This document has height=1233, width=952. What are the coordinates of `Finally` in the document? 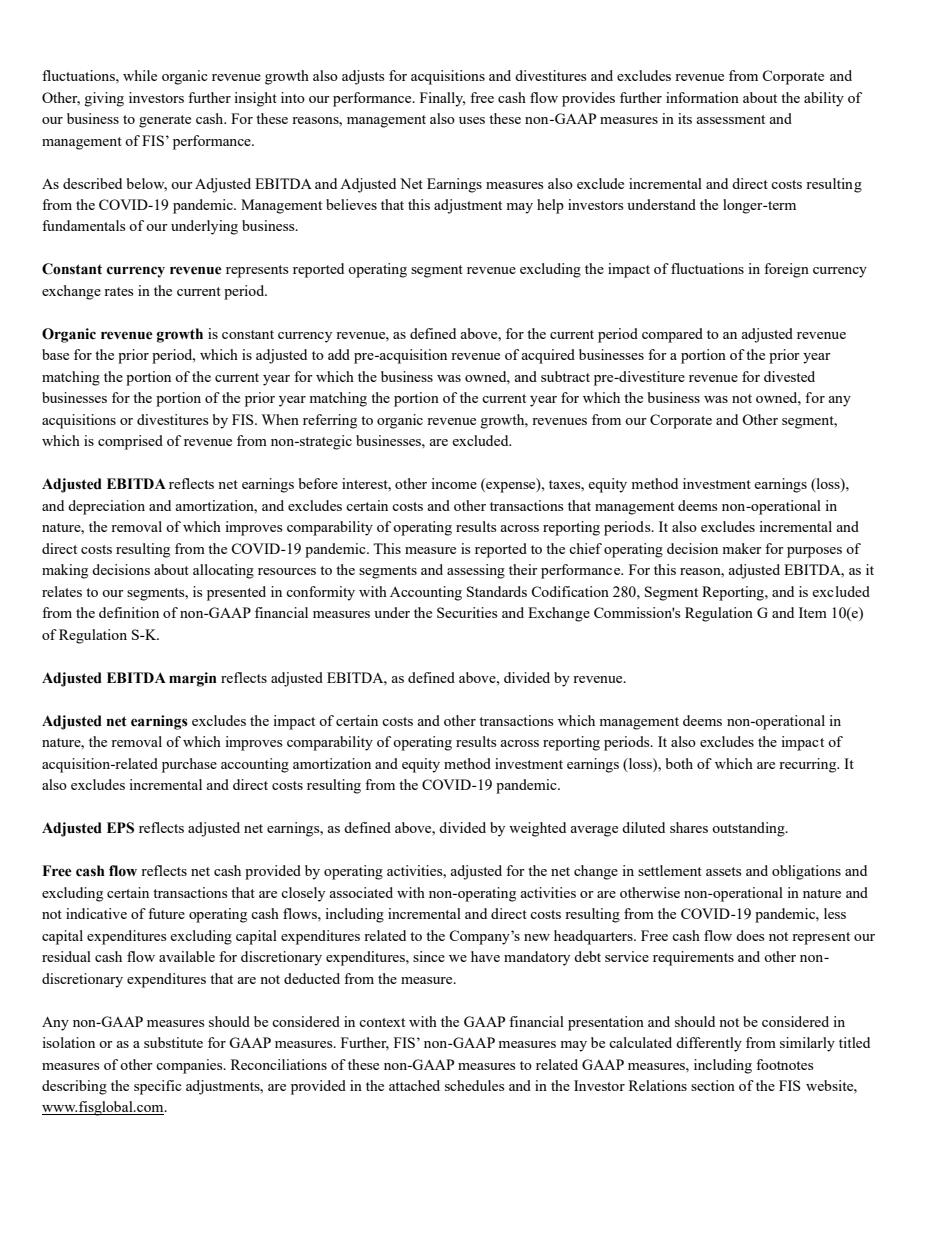 It's located at (442, 99).
